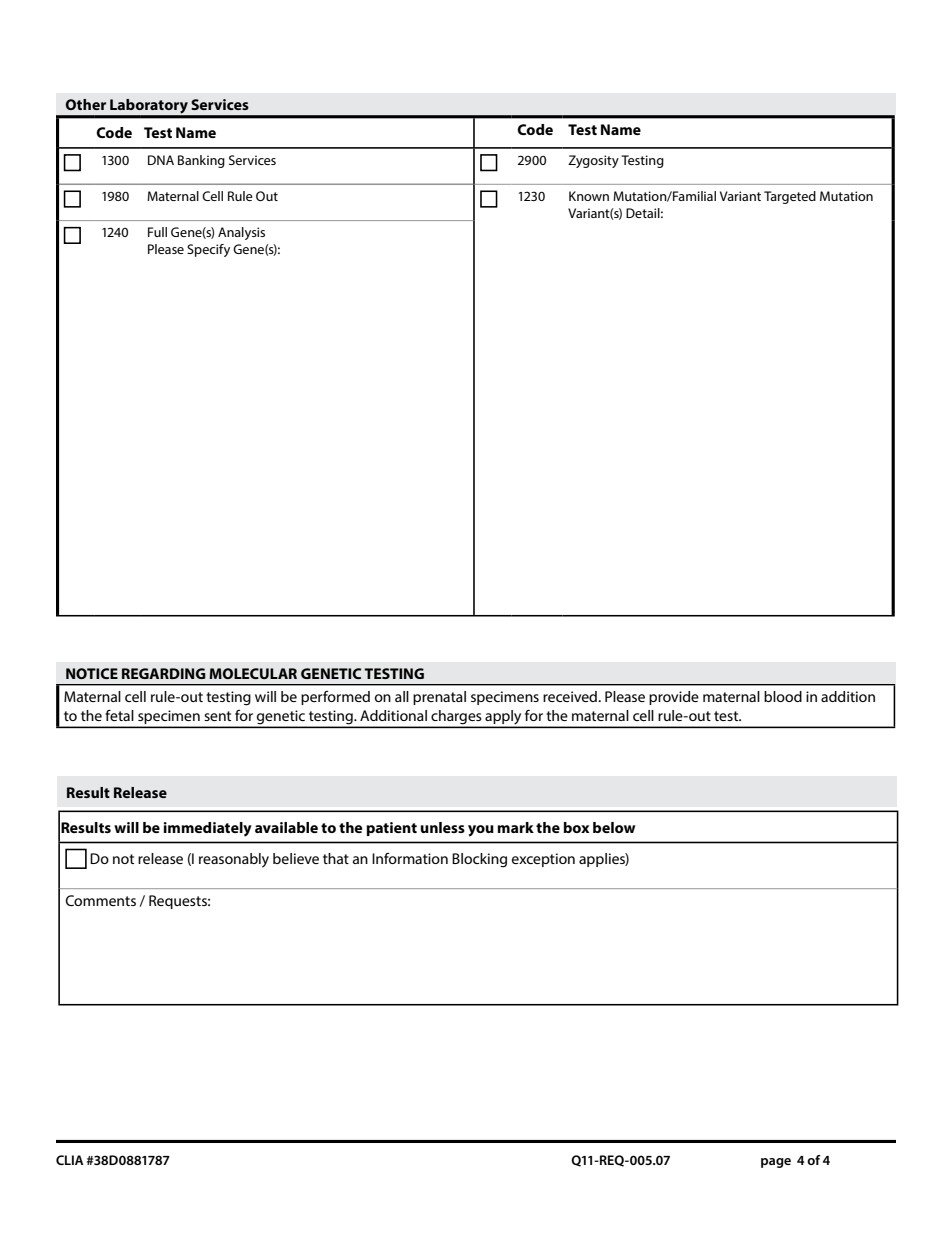 Image resolution: width=952 pixels, height=1233 pixels. Describe the element at coordinates (402, 696) in the screenshot. I see `all` at that location.
